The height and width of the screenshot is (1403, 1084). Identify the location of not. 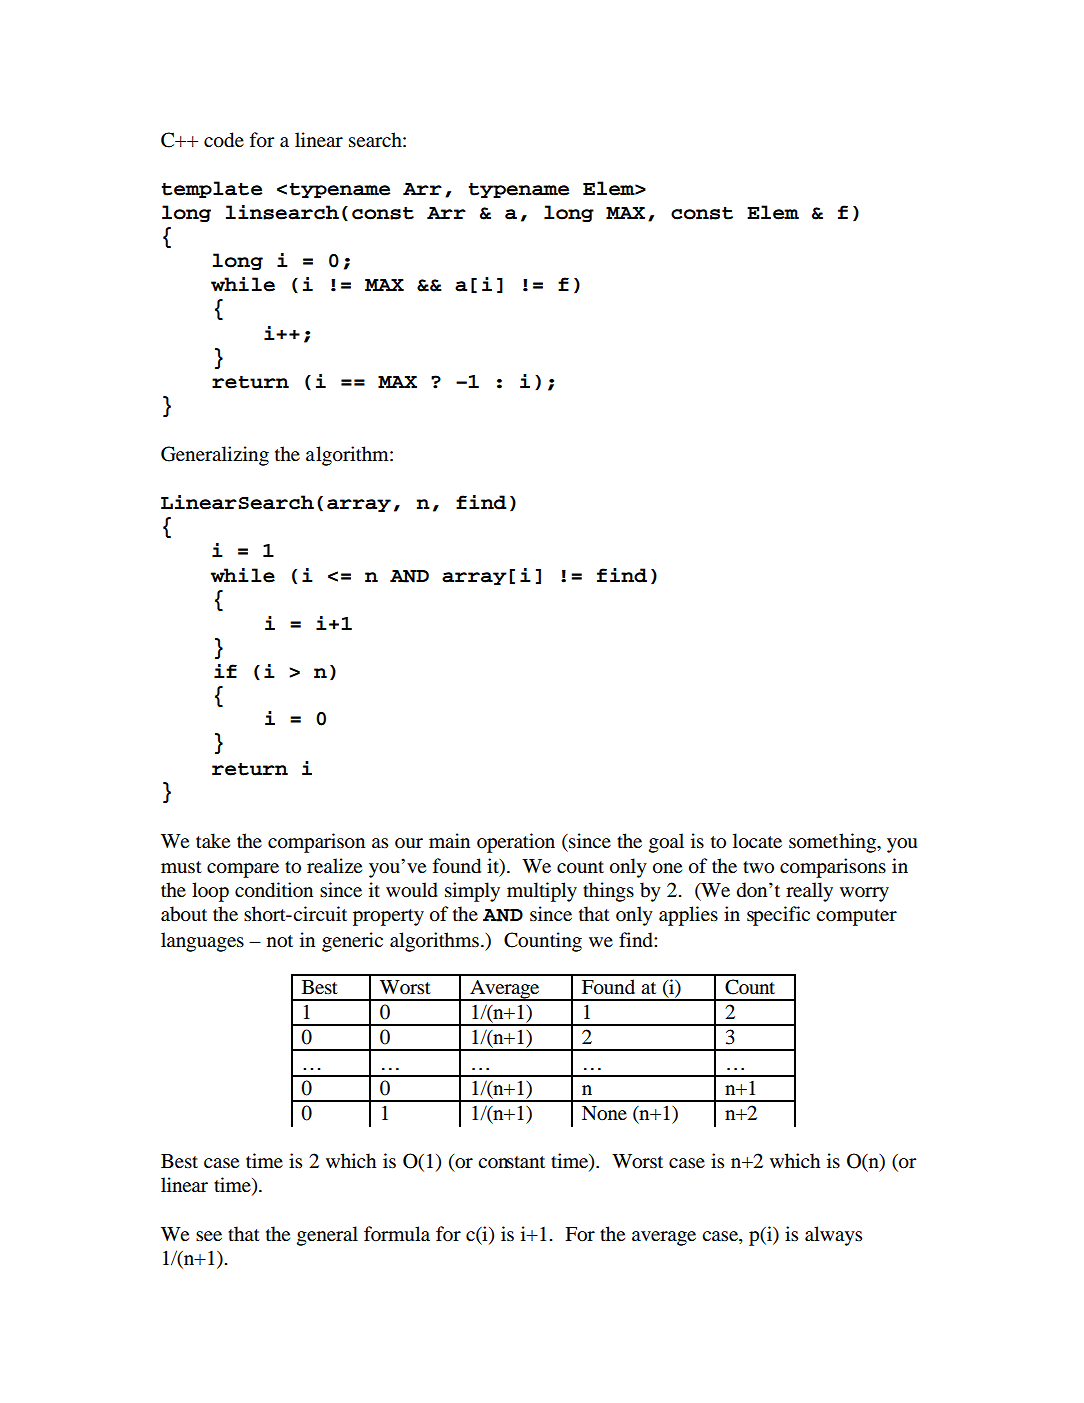
(280, 941).
